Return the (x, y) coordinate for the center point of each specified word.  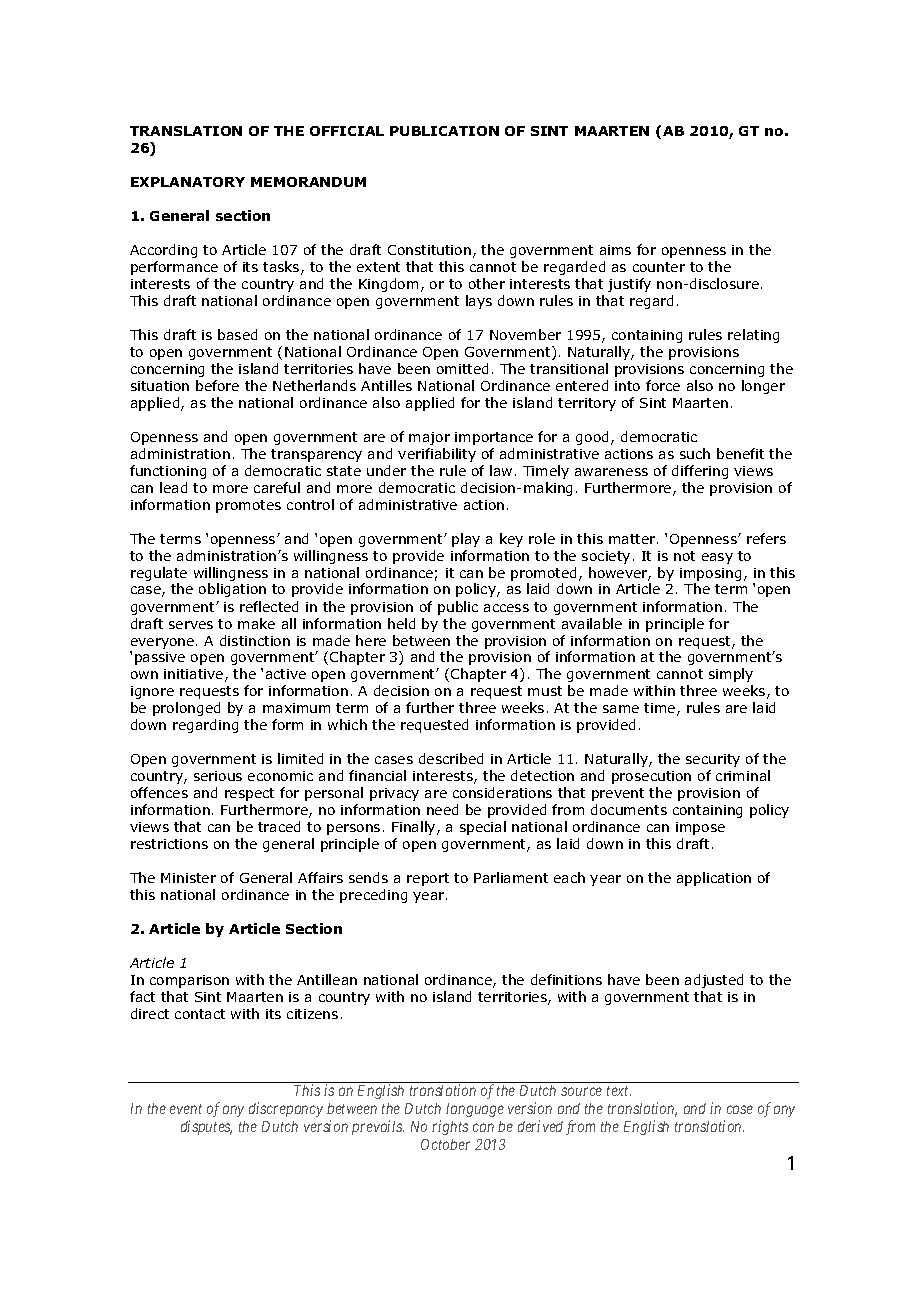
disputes (206, 1127)
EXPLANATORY (188, 182)
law (501, 470)
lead (173, 487)
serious (218, 776)
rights (450, 1127)
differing (700, 472)
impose (700, 828)
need (442, 809)
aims (615, 250)
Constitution (429, 250)
